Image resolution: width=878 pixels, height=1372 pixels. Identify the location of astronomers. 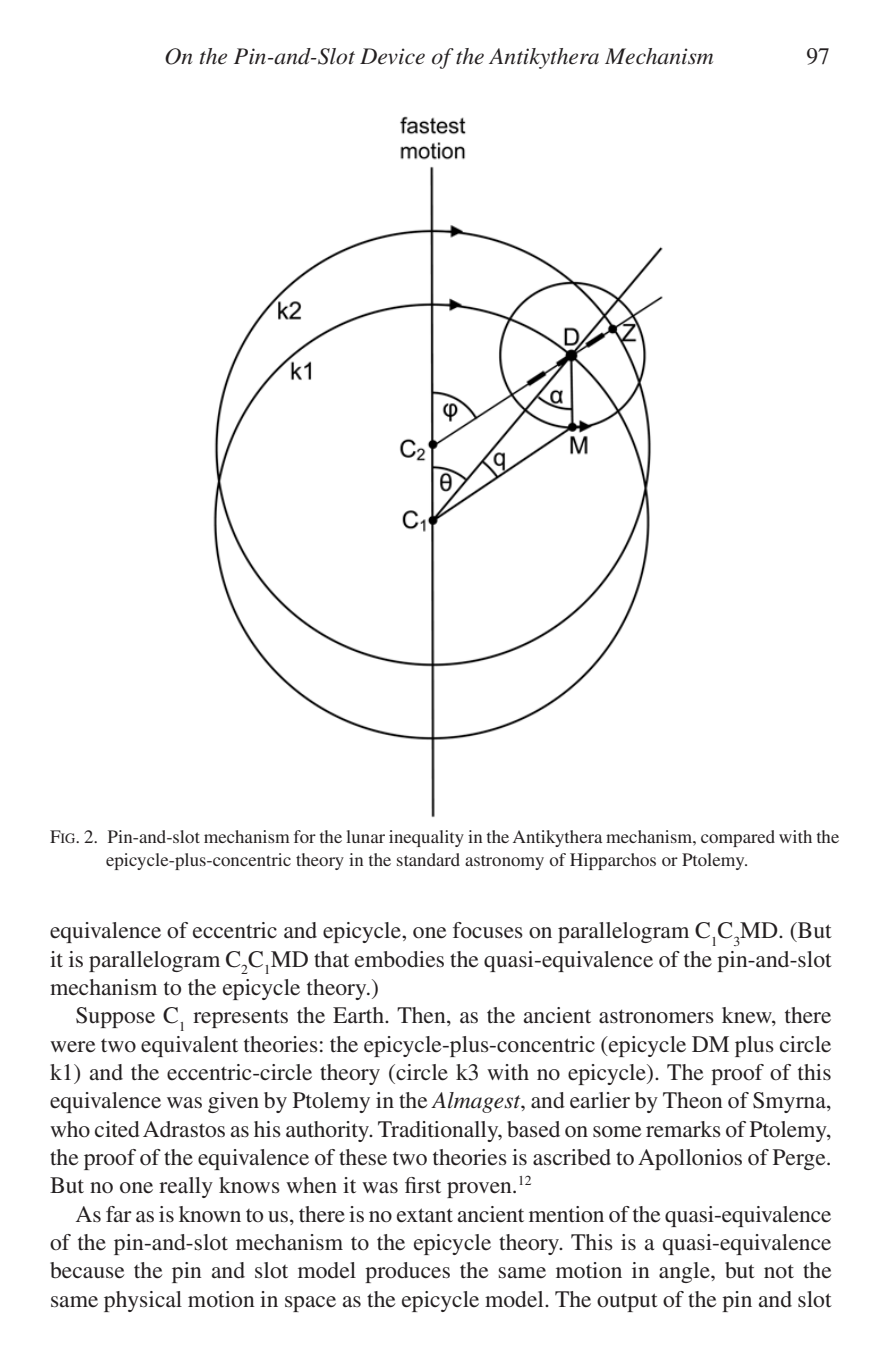
(656, 1016).
